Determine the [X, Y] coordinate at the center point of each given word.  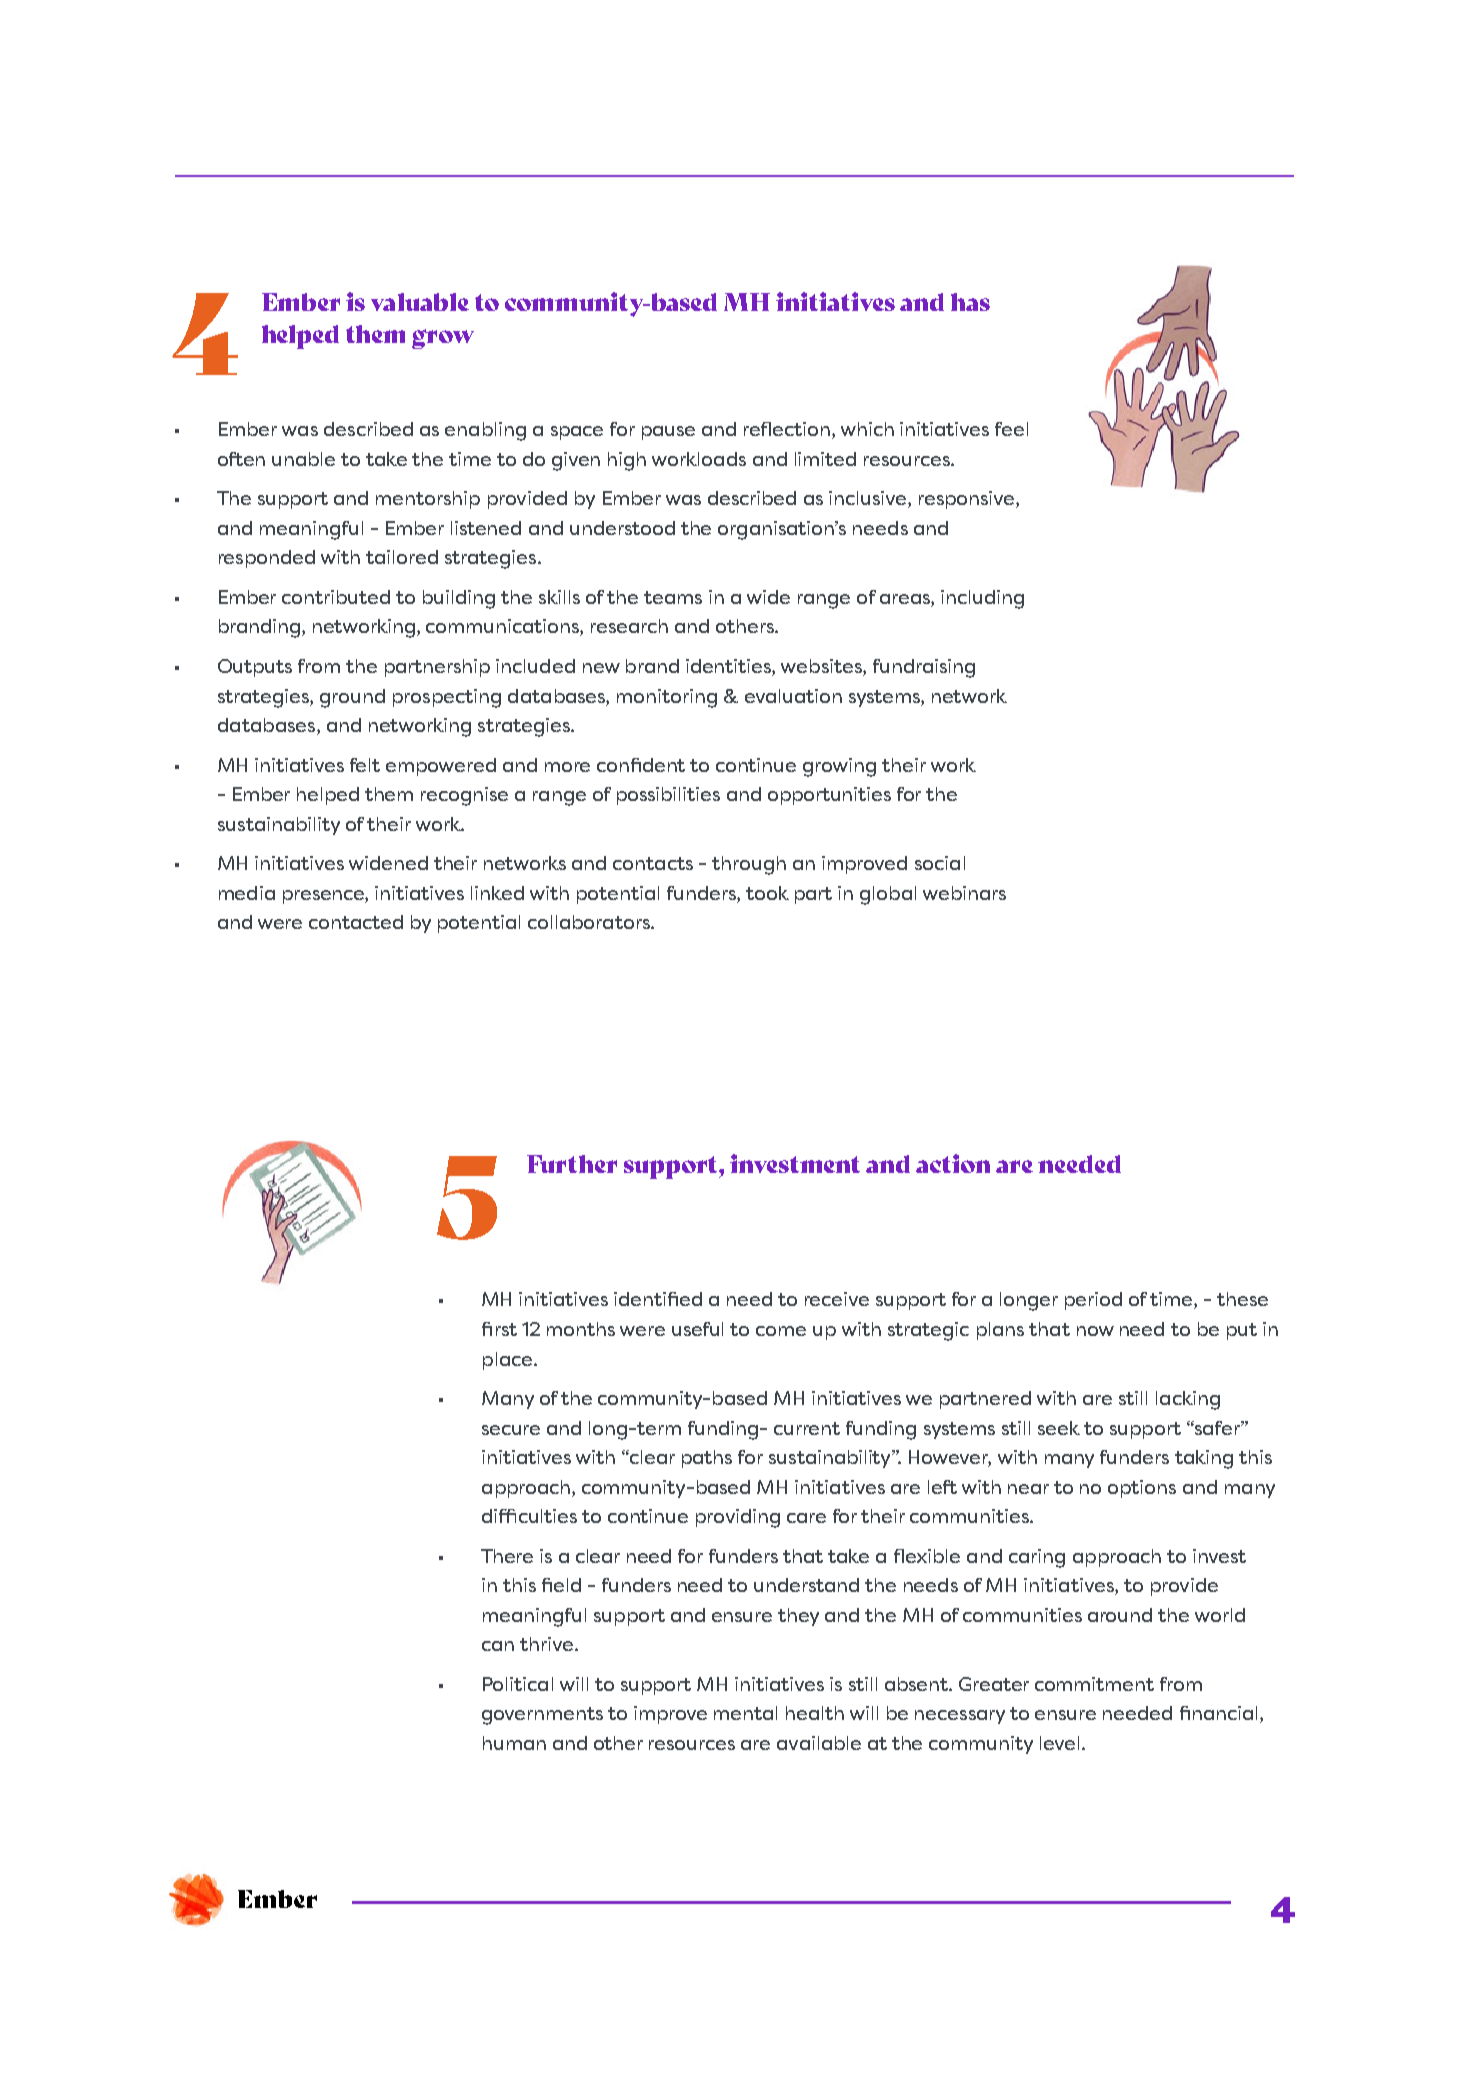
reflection [788, 430]
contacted [356, 922]
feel [1011, 429]
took [767, 893]
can [498, 1646]
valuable [420, 302]
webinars [964, 893]
